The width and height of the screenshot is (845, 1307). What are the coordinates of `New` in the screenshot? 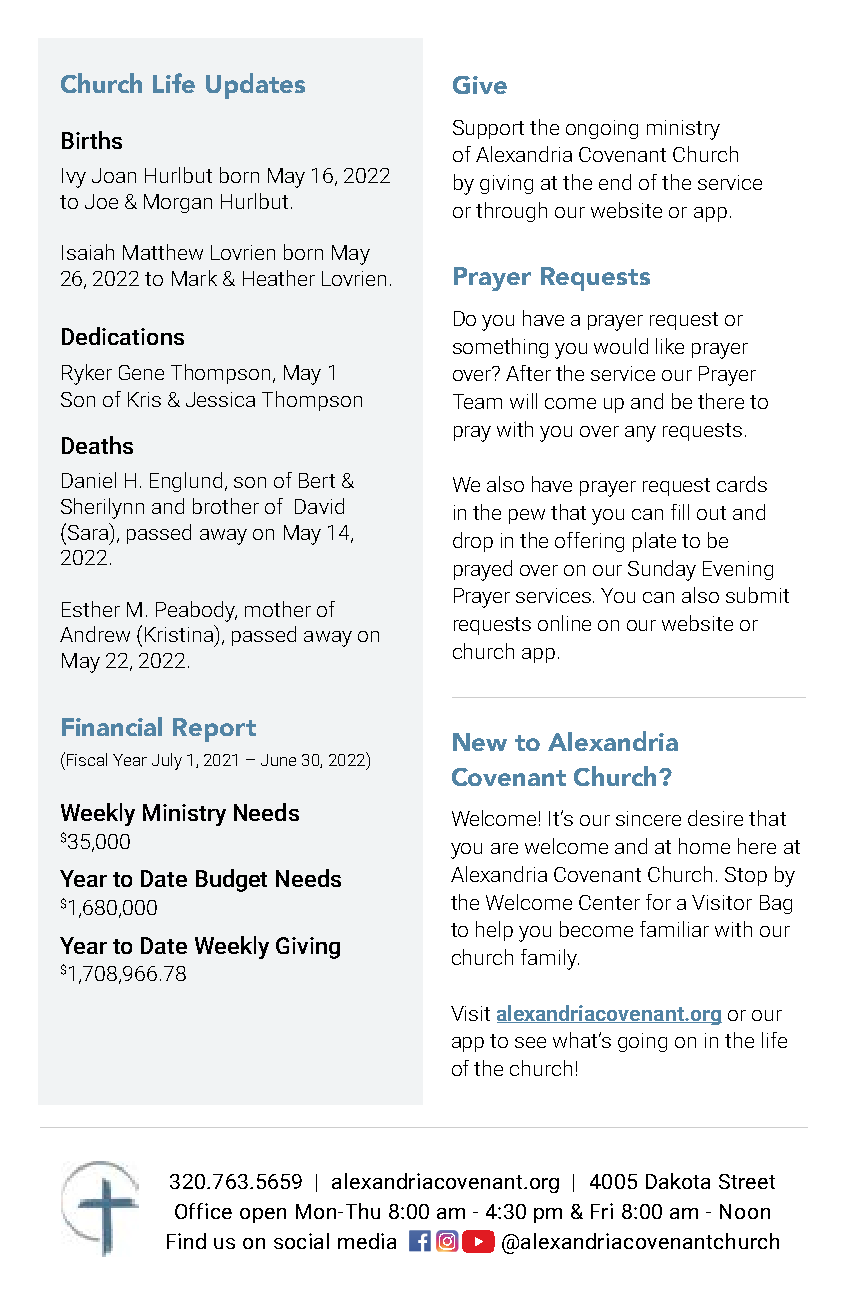 It's located at (480, 742).
